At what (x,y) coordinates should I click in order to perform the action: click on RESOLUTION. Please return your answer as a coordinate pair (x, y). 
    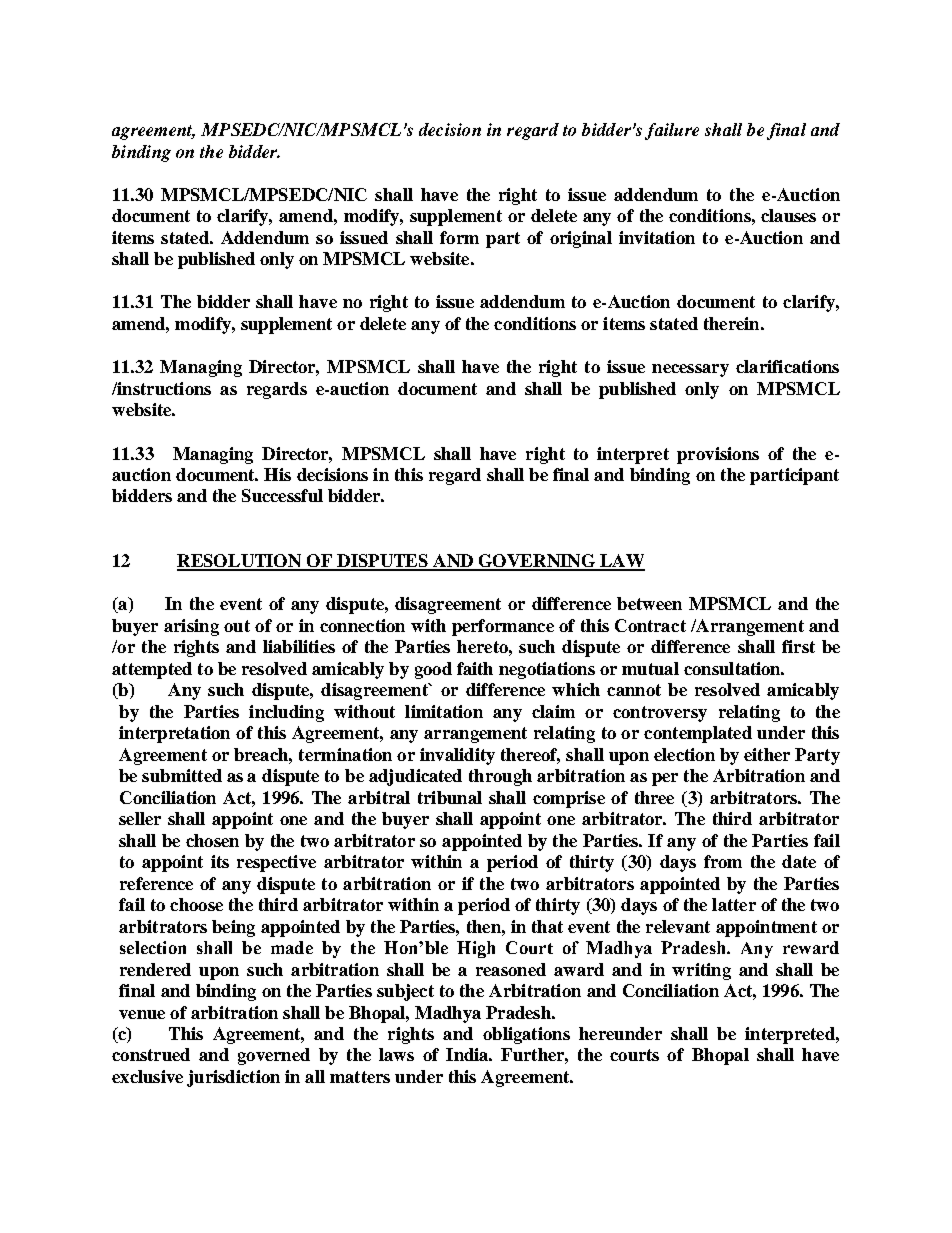
    Looking at the image, I should click on (240, 562).
